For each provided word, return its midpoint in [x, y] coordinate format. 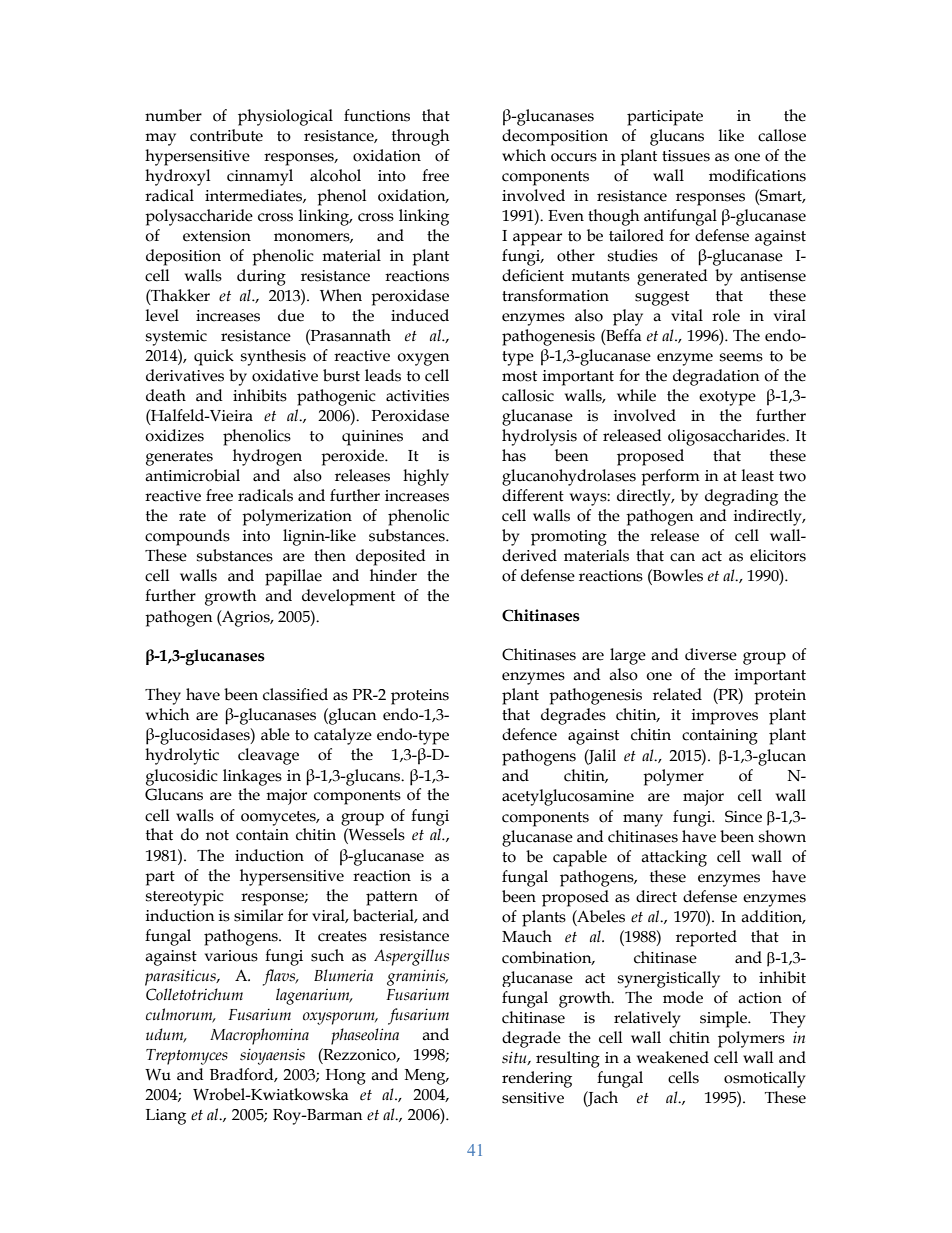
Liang [166, 1117]
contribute [226, 135]
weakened [673, 1057]
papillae [293, 577]
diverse [711, 654]
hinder [393, 575]
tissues [686, 156]
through [420, 137]
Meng [426, 1077]
